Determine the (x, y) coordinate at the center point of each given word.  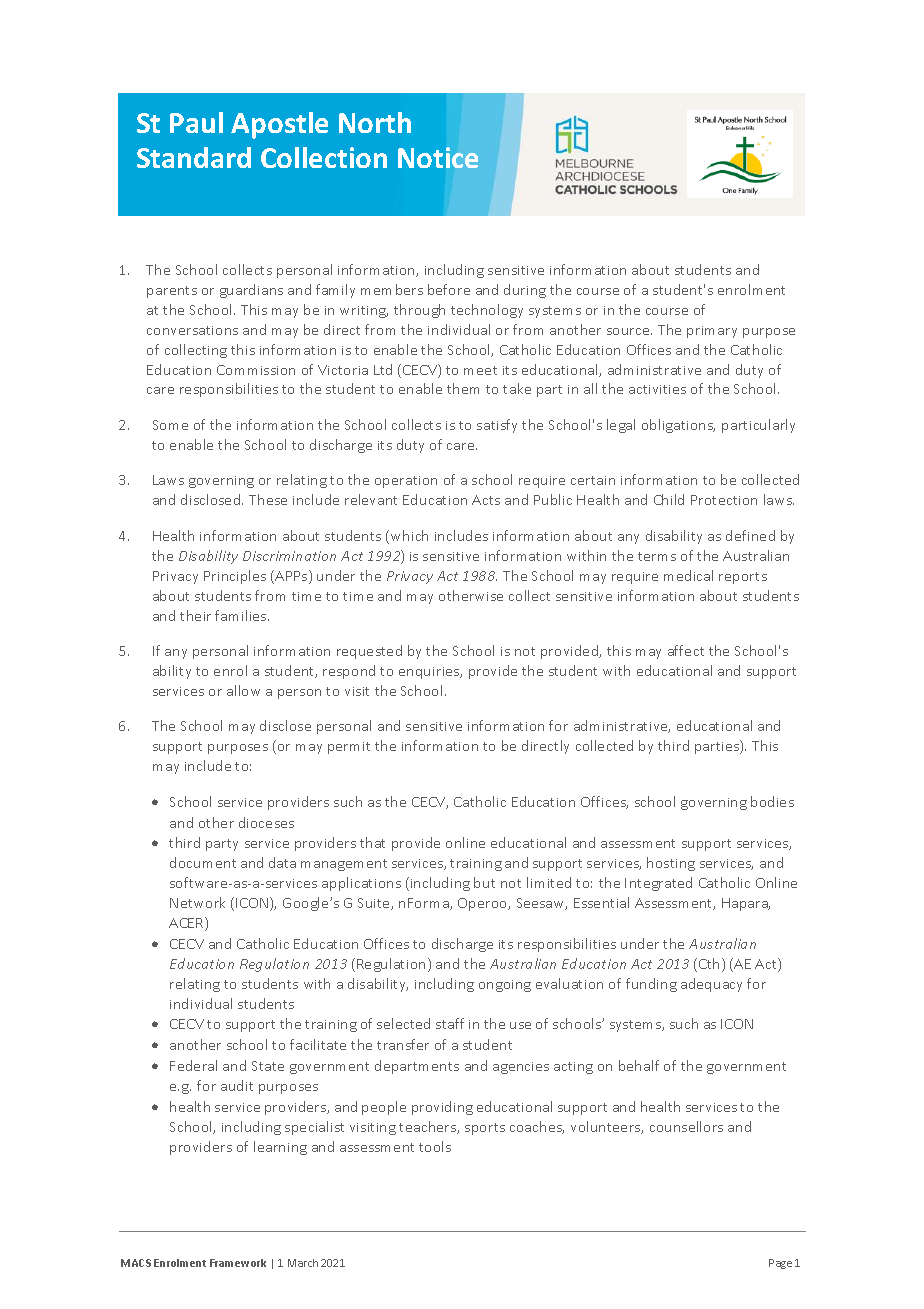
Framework (238, 1263)
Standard (194, 157)
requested (369, 652)
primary (712, 332)
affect (686, 650)
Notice (438, 157)
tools (435, 1146)
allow (243, 690)
